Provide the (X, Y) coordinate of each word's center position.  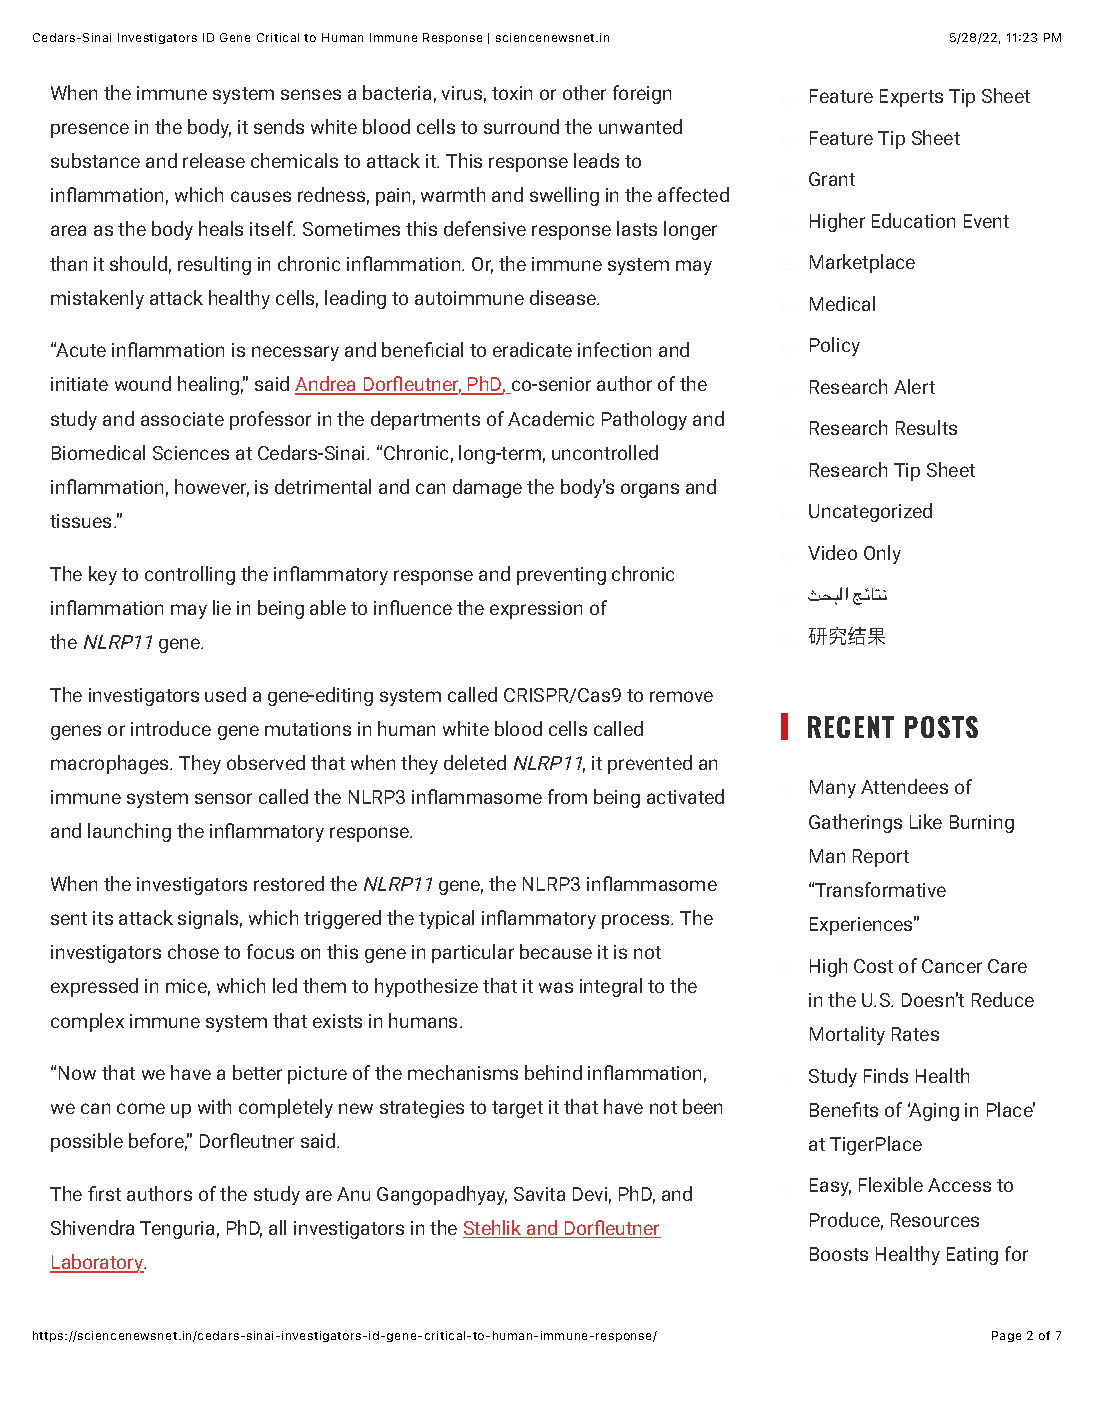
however (212, 488)
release (214, 160)
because (556, 951)
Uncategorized (870, 512)
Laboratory (98, 1263)
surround (521, 126)
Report (881, 858)
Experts (911, 98)
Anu (353, 1194)
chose (193, 951)
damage (487, 488)
